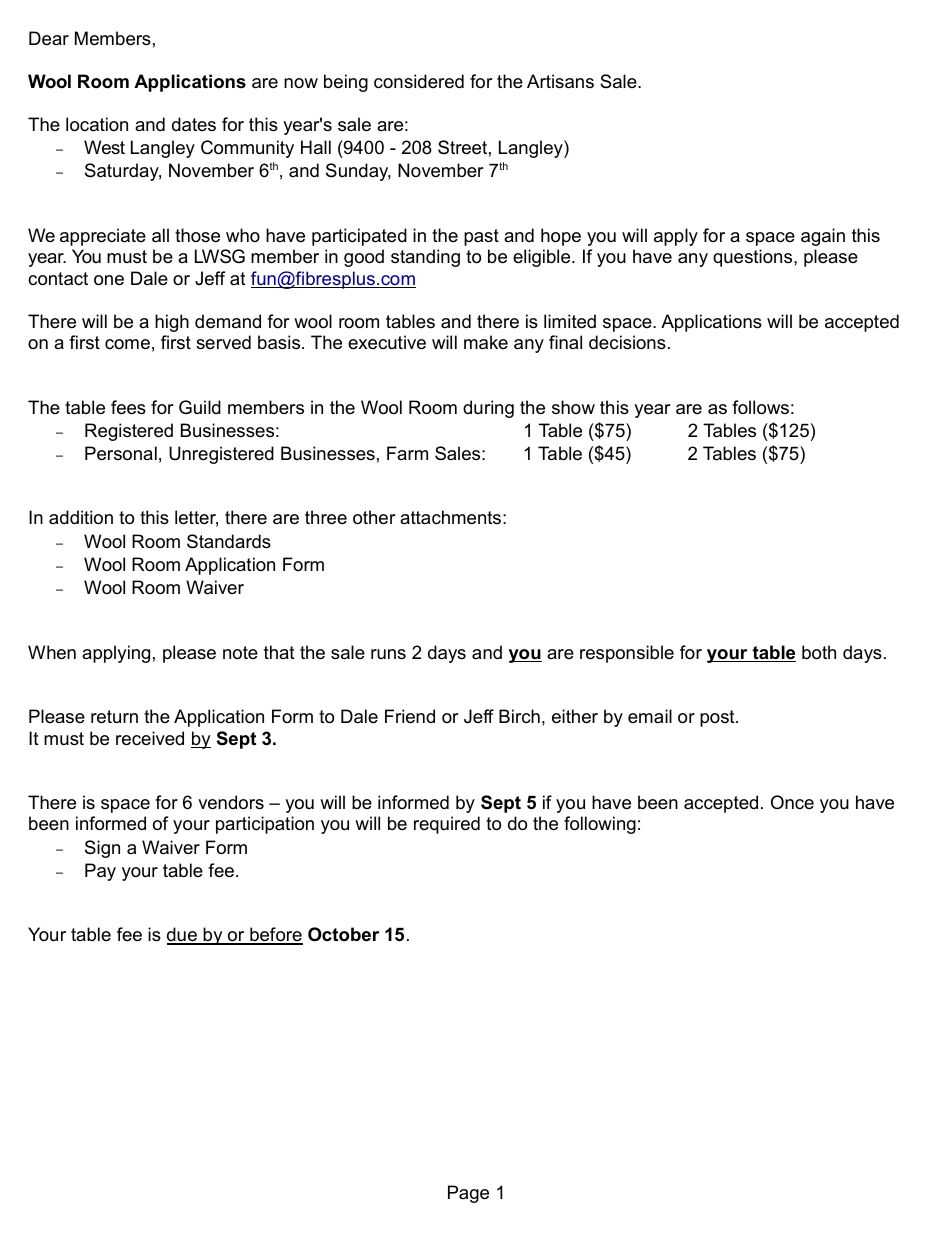 This image has height=1233, width=952. What do you see at coordinates (468, 1194) in the image?
I see `Page` at bounding box center [468, 1194].
